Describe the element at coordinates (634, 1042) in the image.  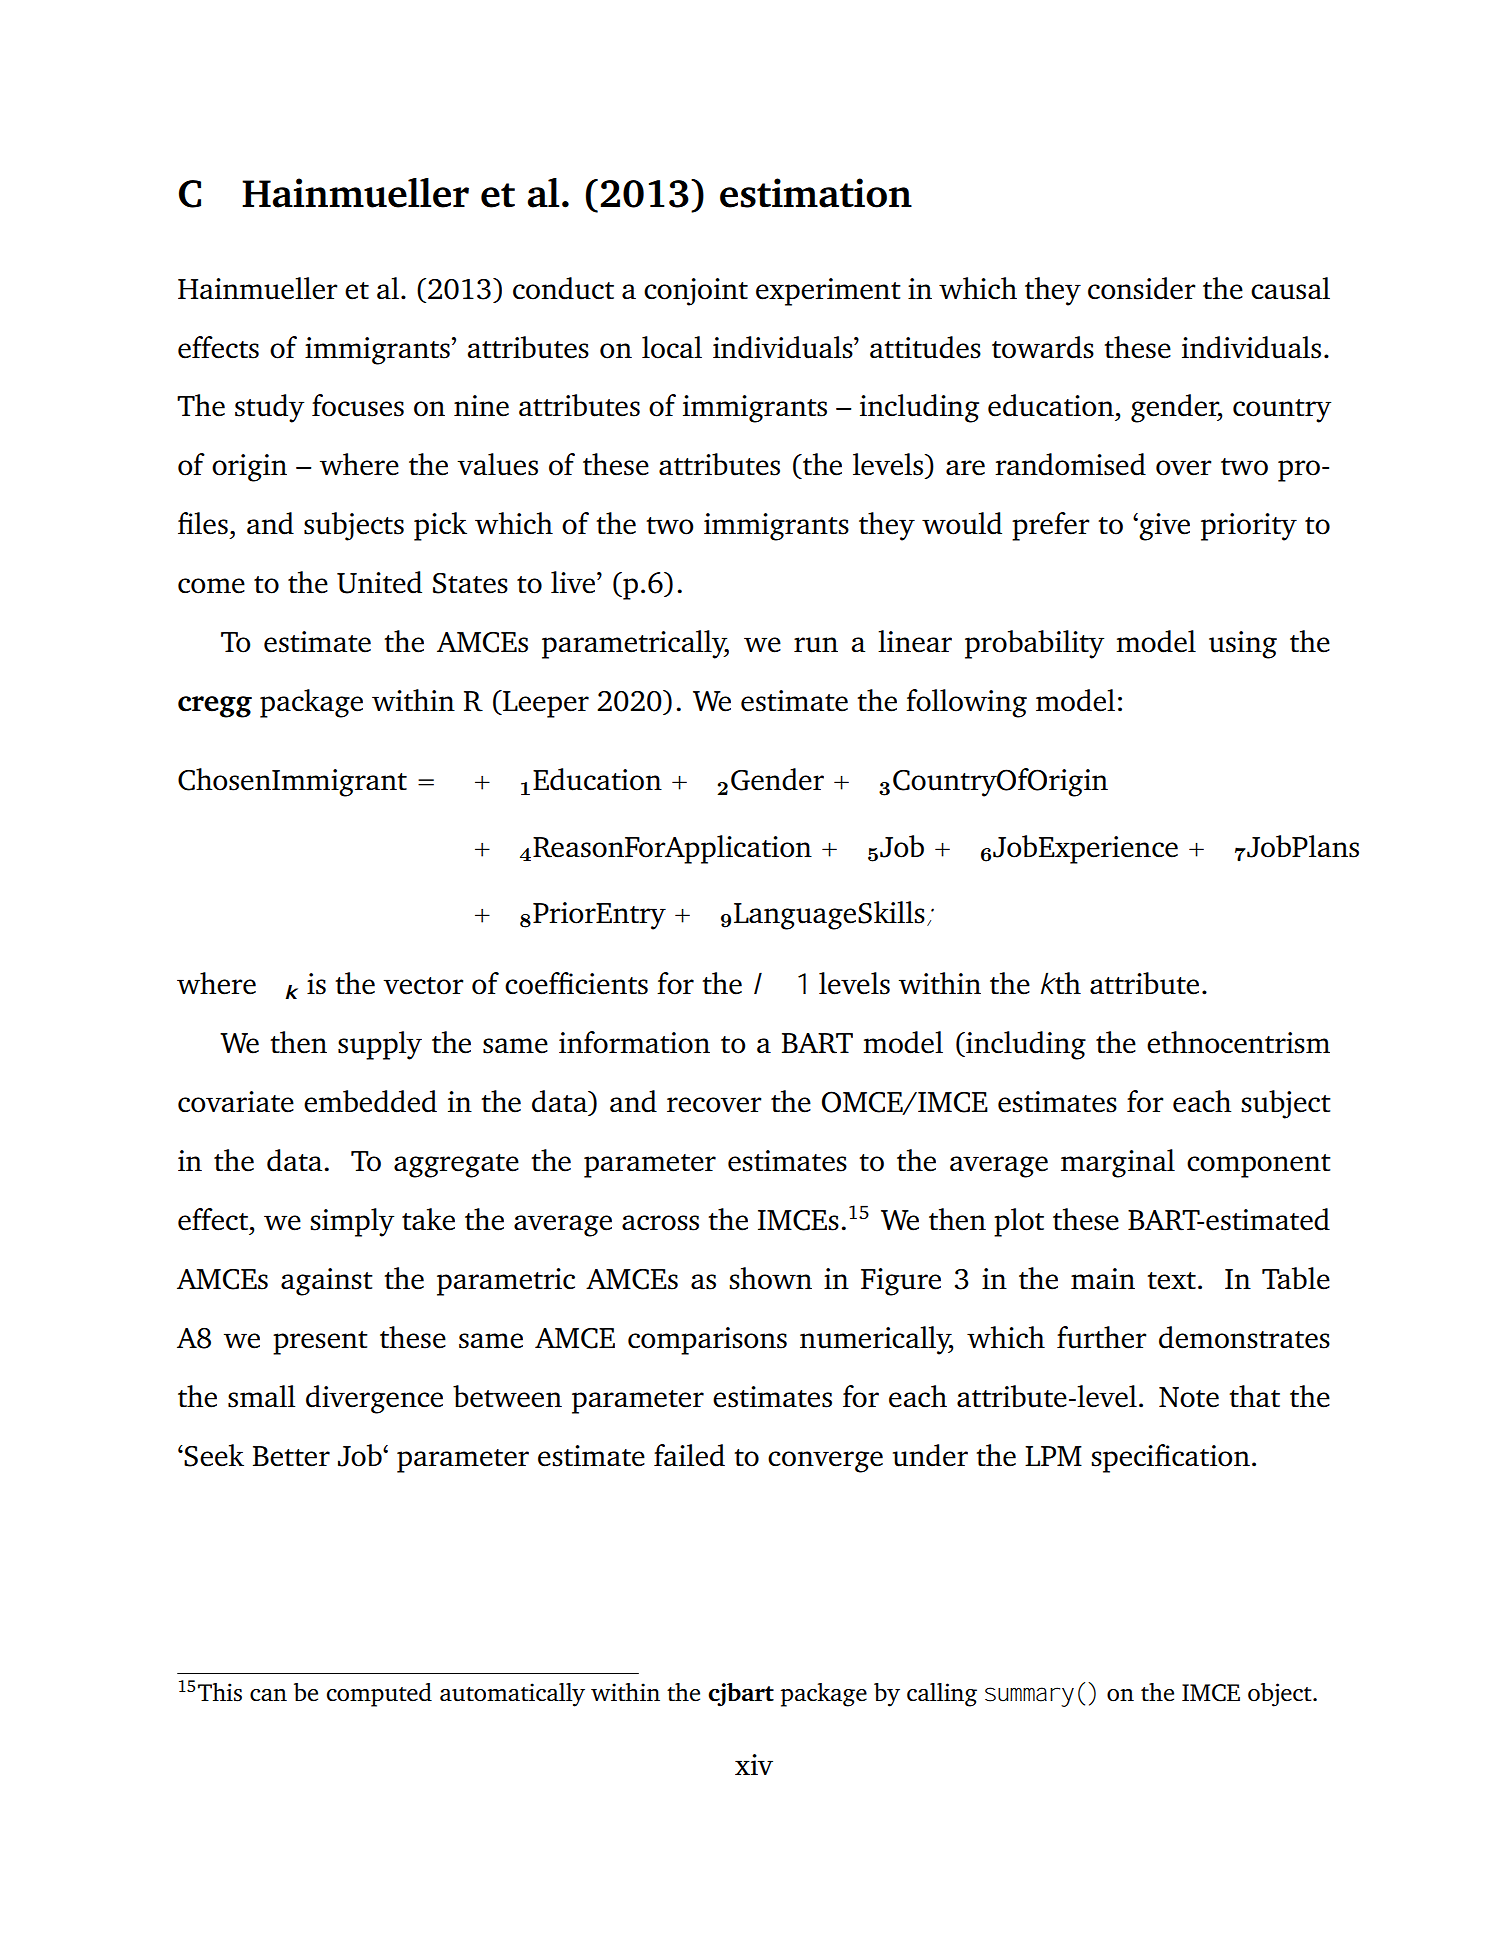
I see `information` at that location.
